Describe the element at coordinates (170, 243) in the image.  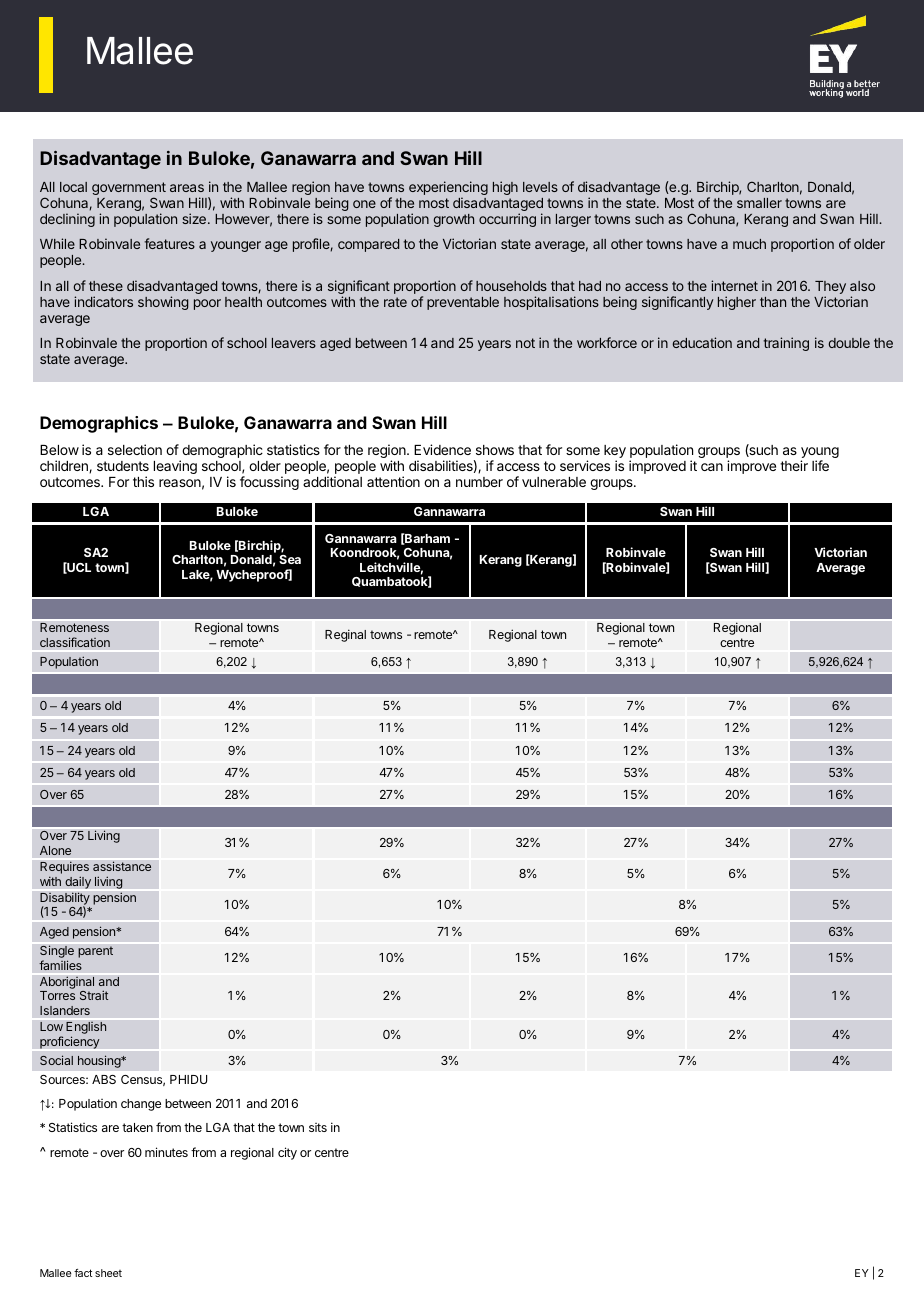
I see `features` at that location.
